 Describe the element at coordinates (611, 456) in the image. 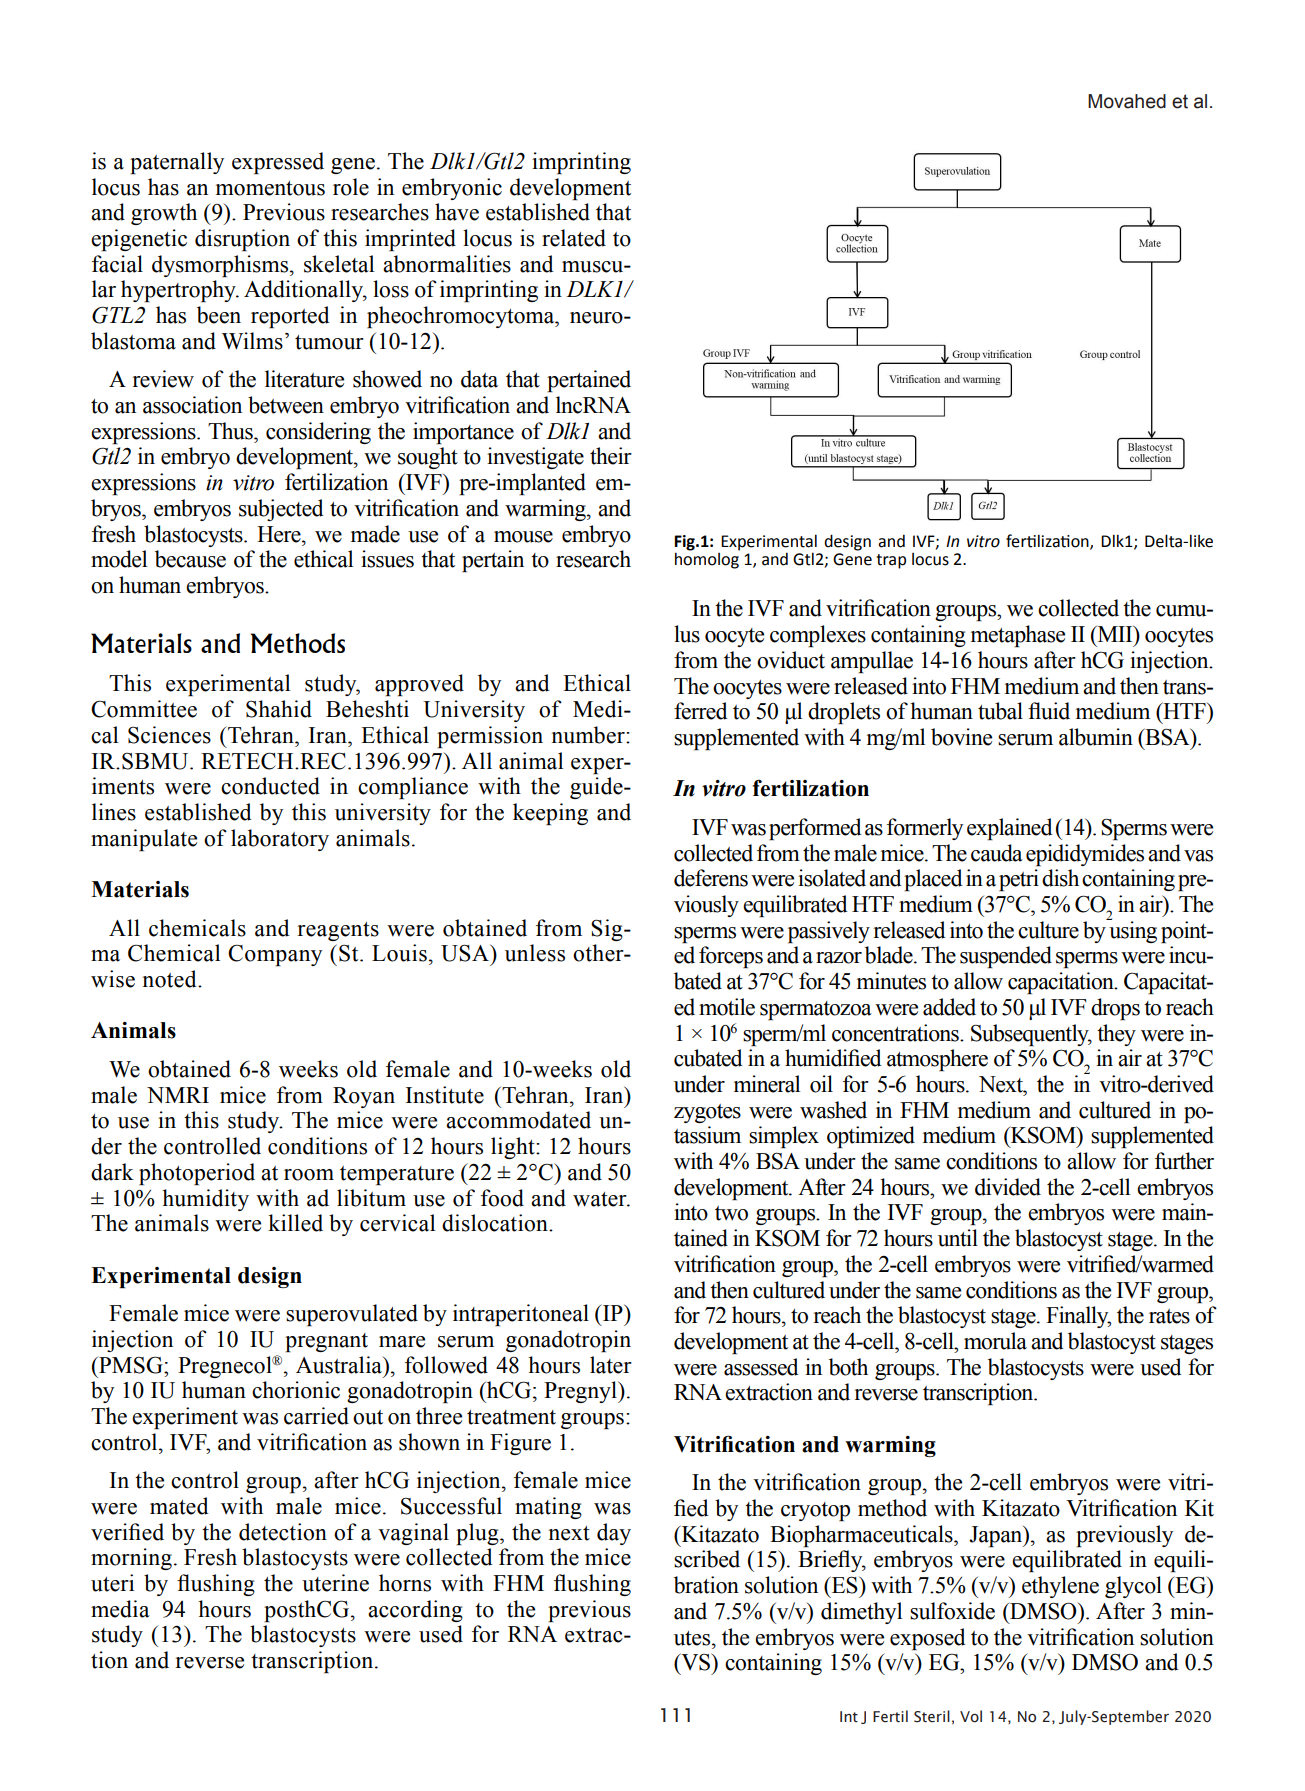

I see `their` at that location.
